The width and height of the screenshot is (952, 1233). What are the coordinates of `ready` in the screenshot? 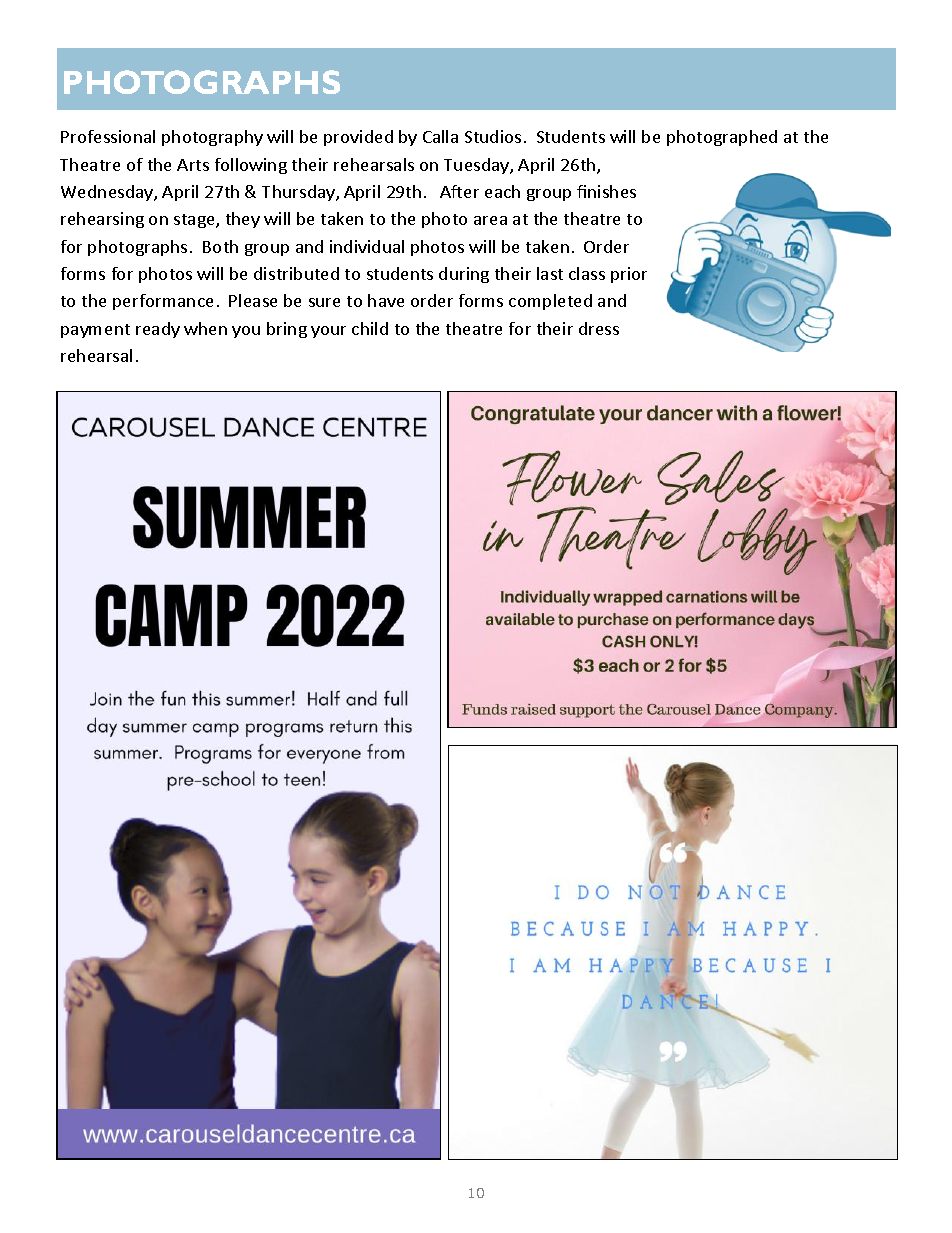 It's located at (158, 330).
